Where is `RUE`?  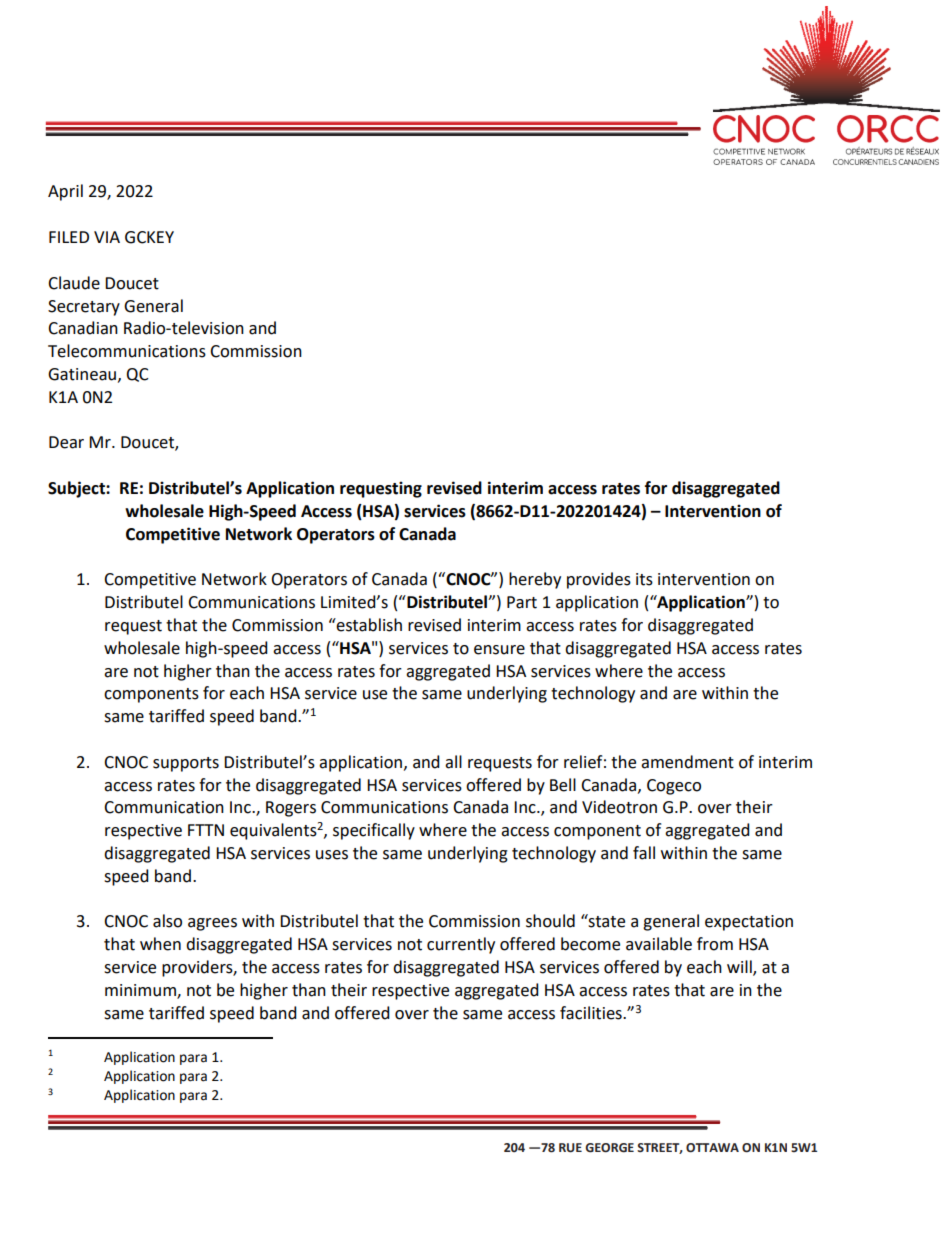
RUE is located at coordinates (570, 1148).
